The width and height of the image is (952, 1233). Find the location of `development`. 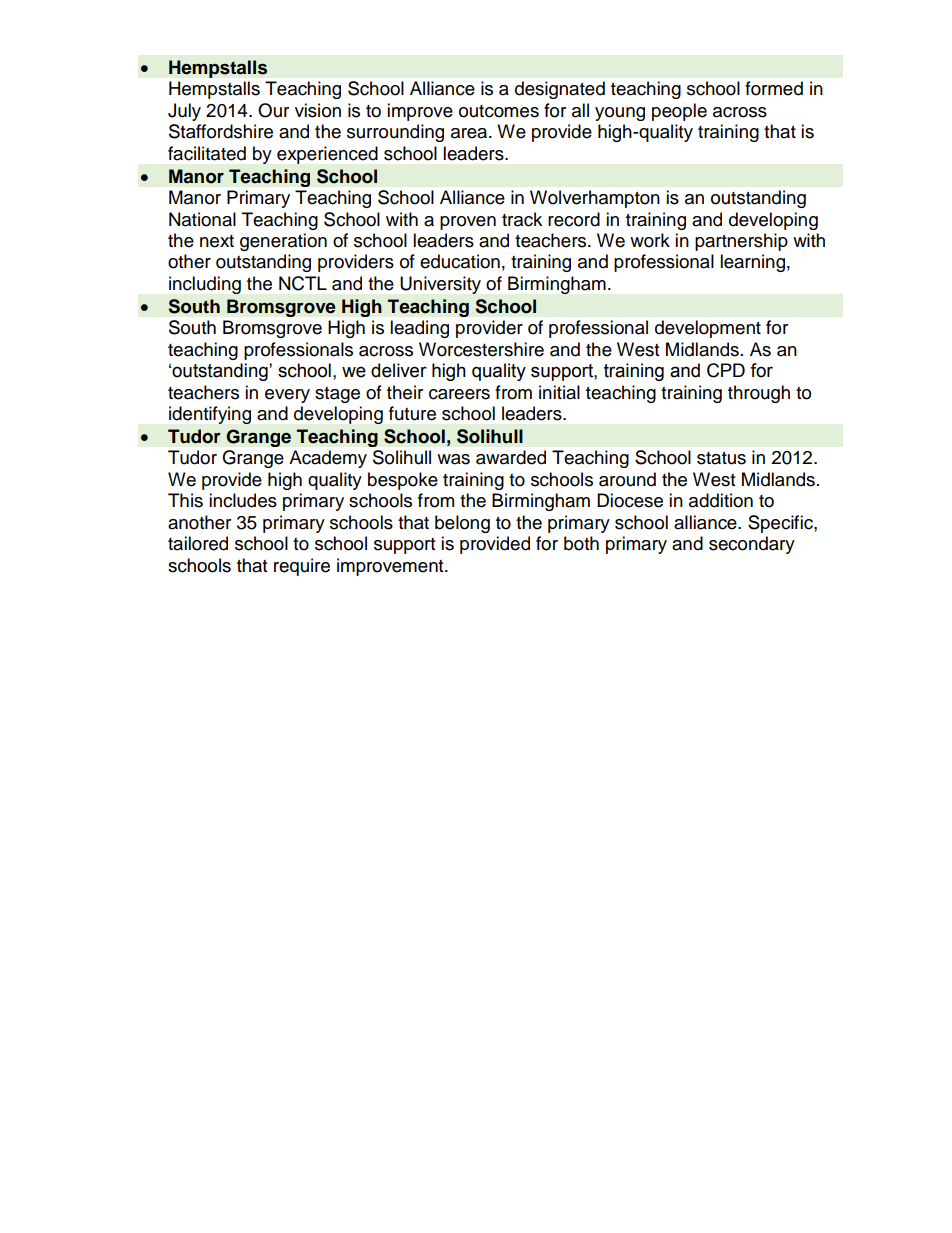

development is located at coordinates (708, 329).
